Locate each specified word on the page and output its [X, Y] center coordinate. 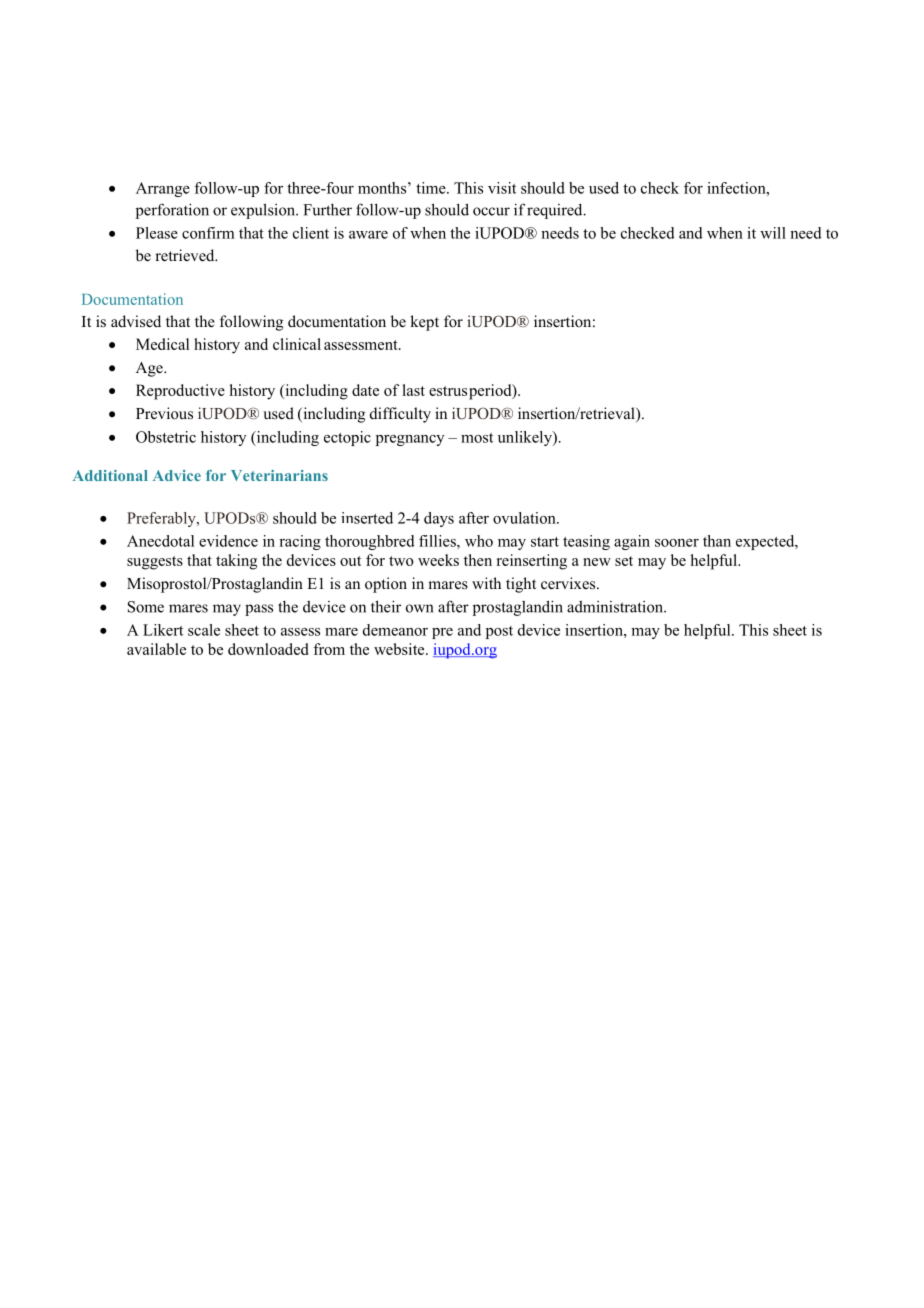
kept [424, 323]
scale [204, 630]
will [773, 233]
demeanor [395, 630]
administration [616, 607]
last [413, 390]
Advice [177, 475]
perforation [172, 211]
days [439, 519]
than [717, 541]
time [432, 188]
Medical [162, 344]
